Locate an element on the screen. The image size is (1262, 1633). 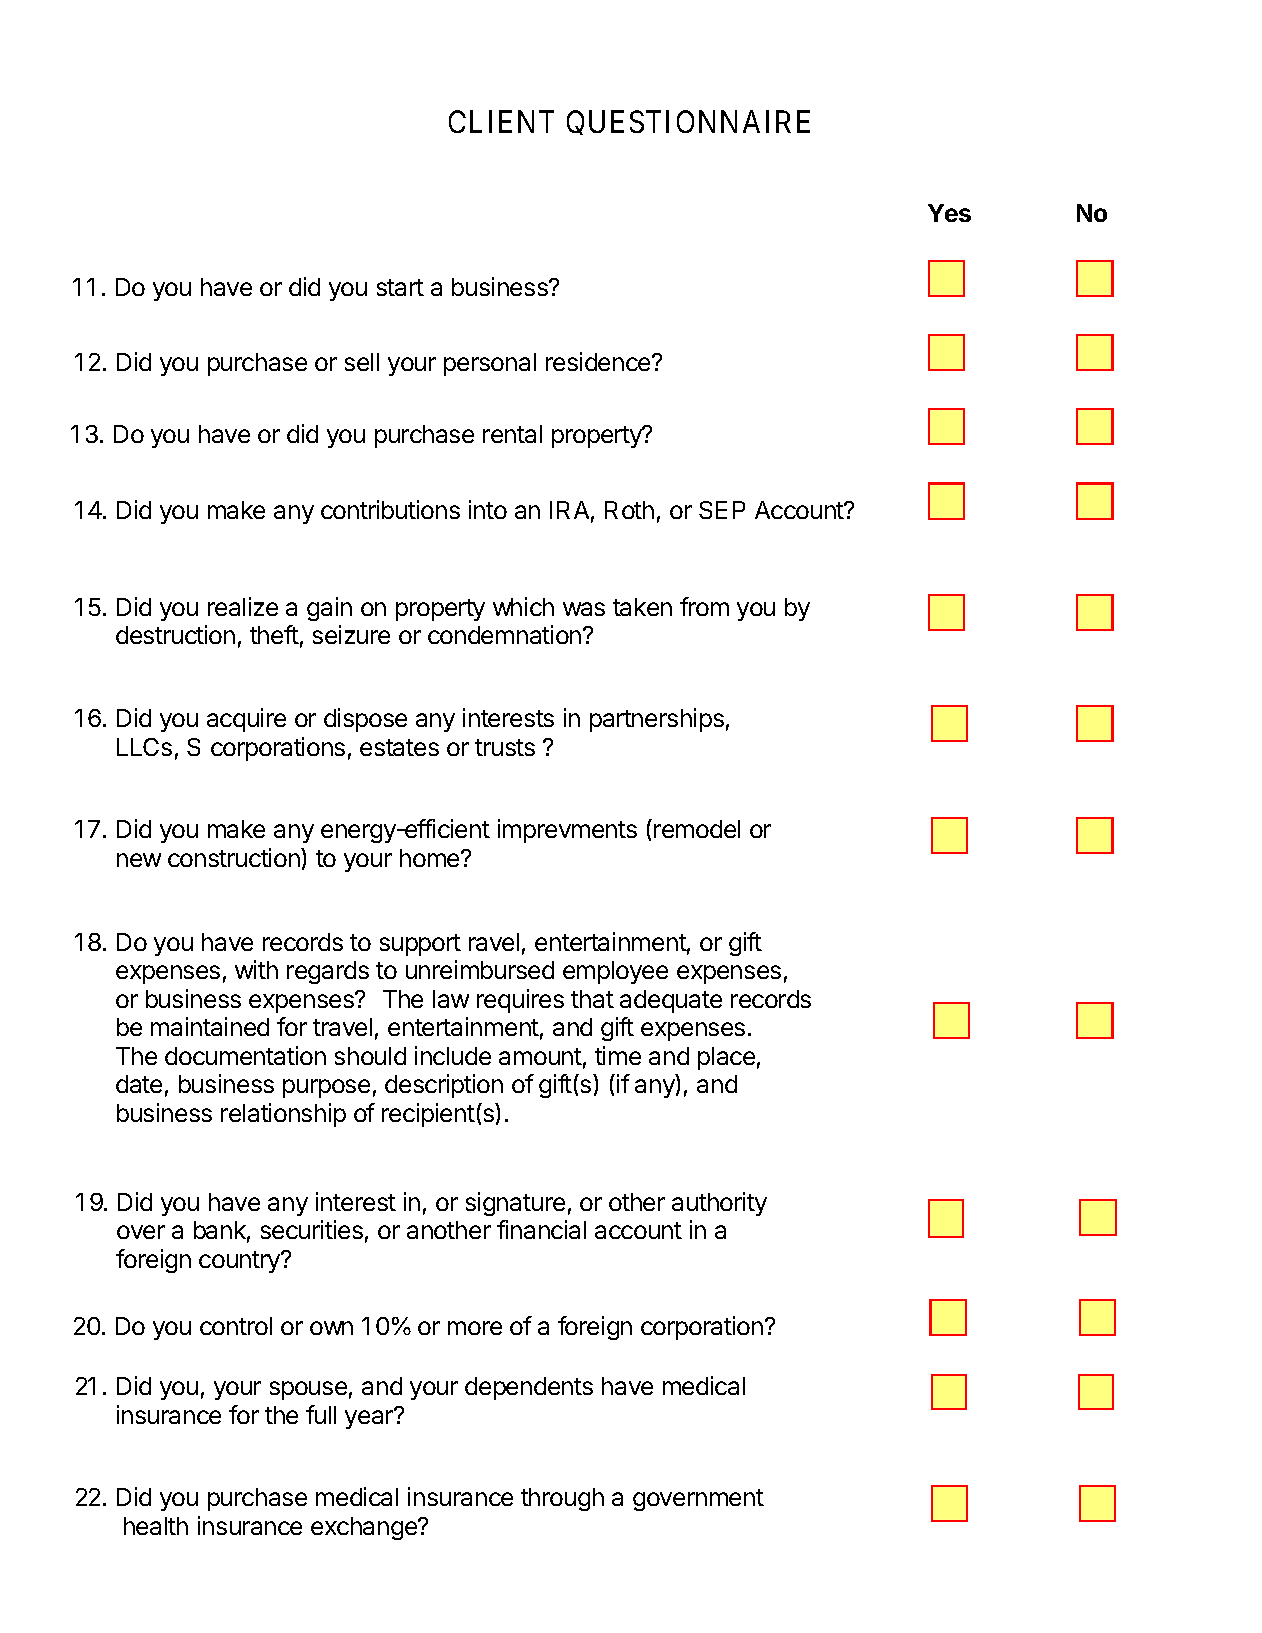
Yes is located at coordinates (949, 213).
